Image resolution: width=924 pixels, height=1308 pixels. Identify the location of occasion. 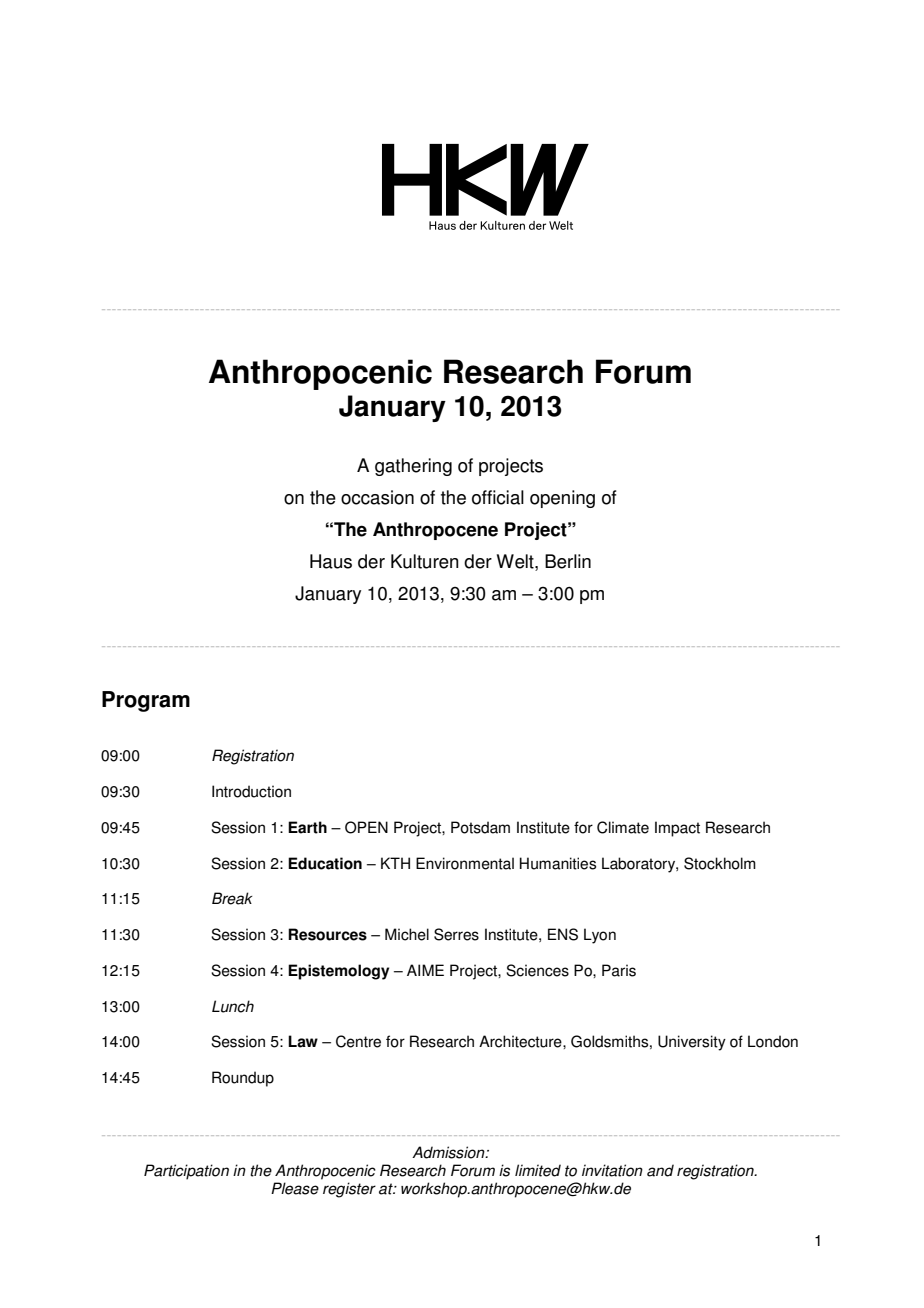
(377, 497).
